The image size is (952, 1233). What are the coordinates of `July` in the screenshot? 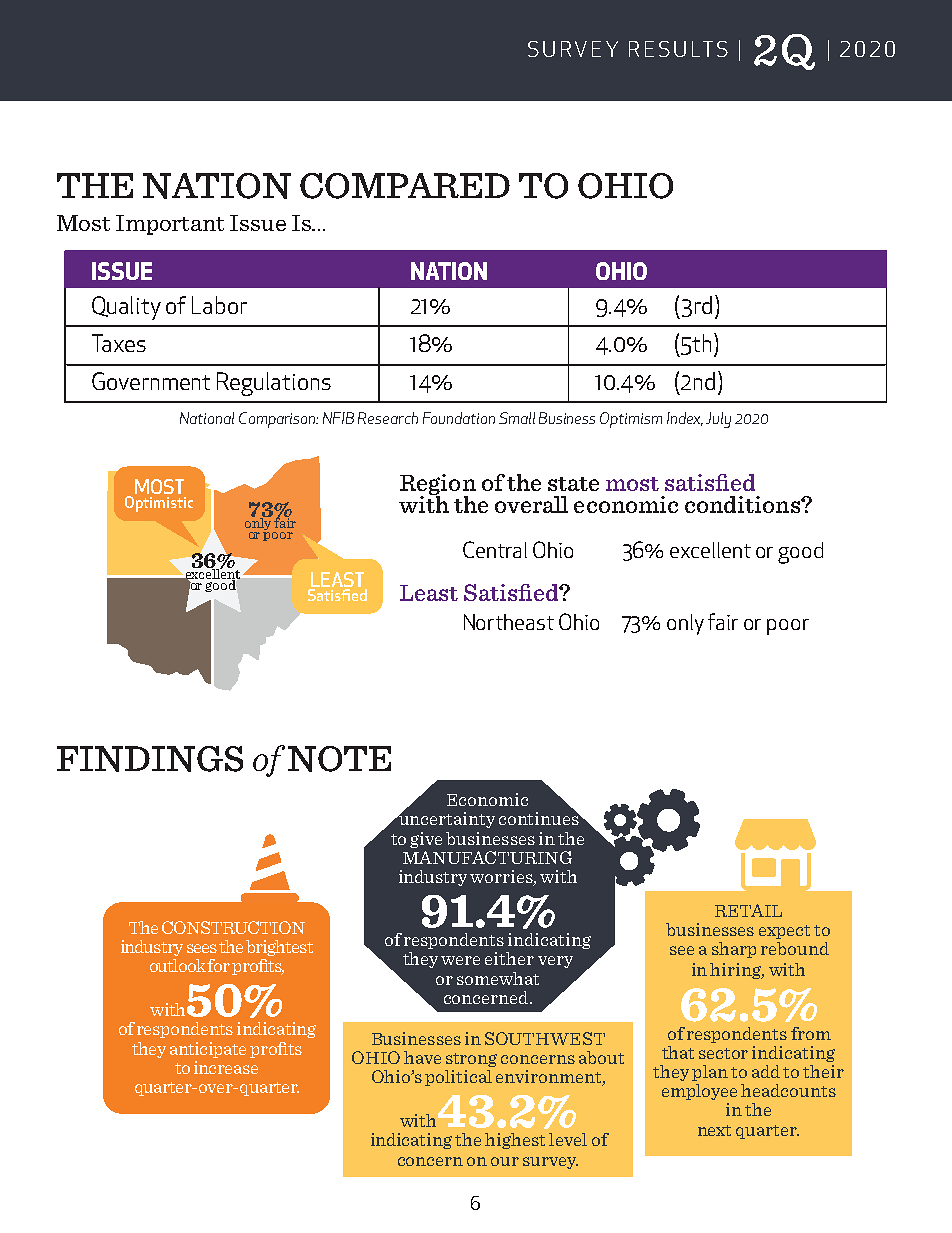 It's located at (718, 420).
